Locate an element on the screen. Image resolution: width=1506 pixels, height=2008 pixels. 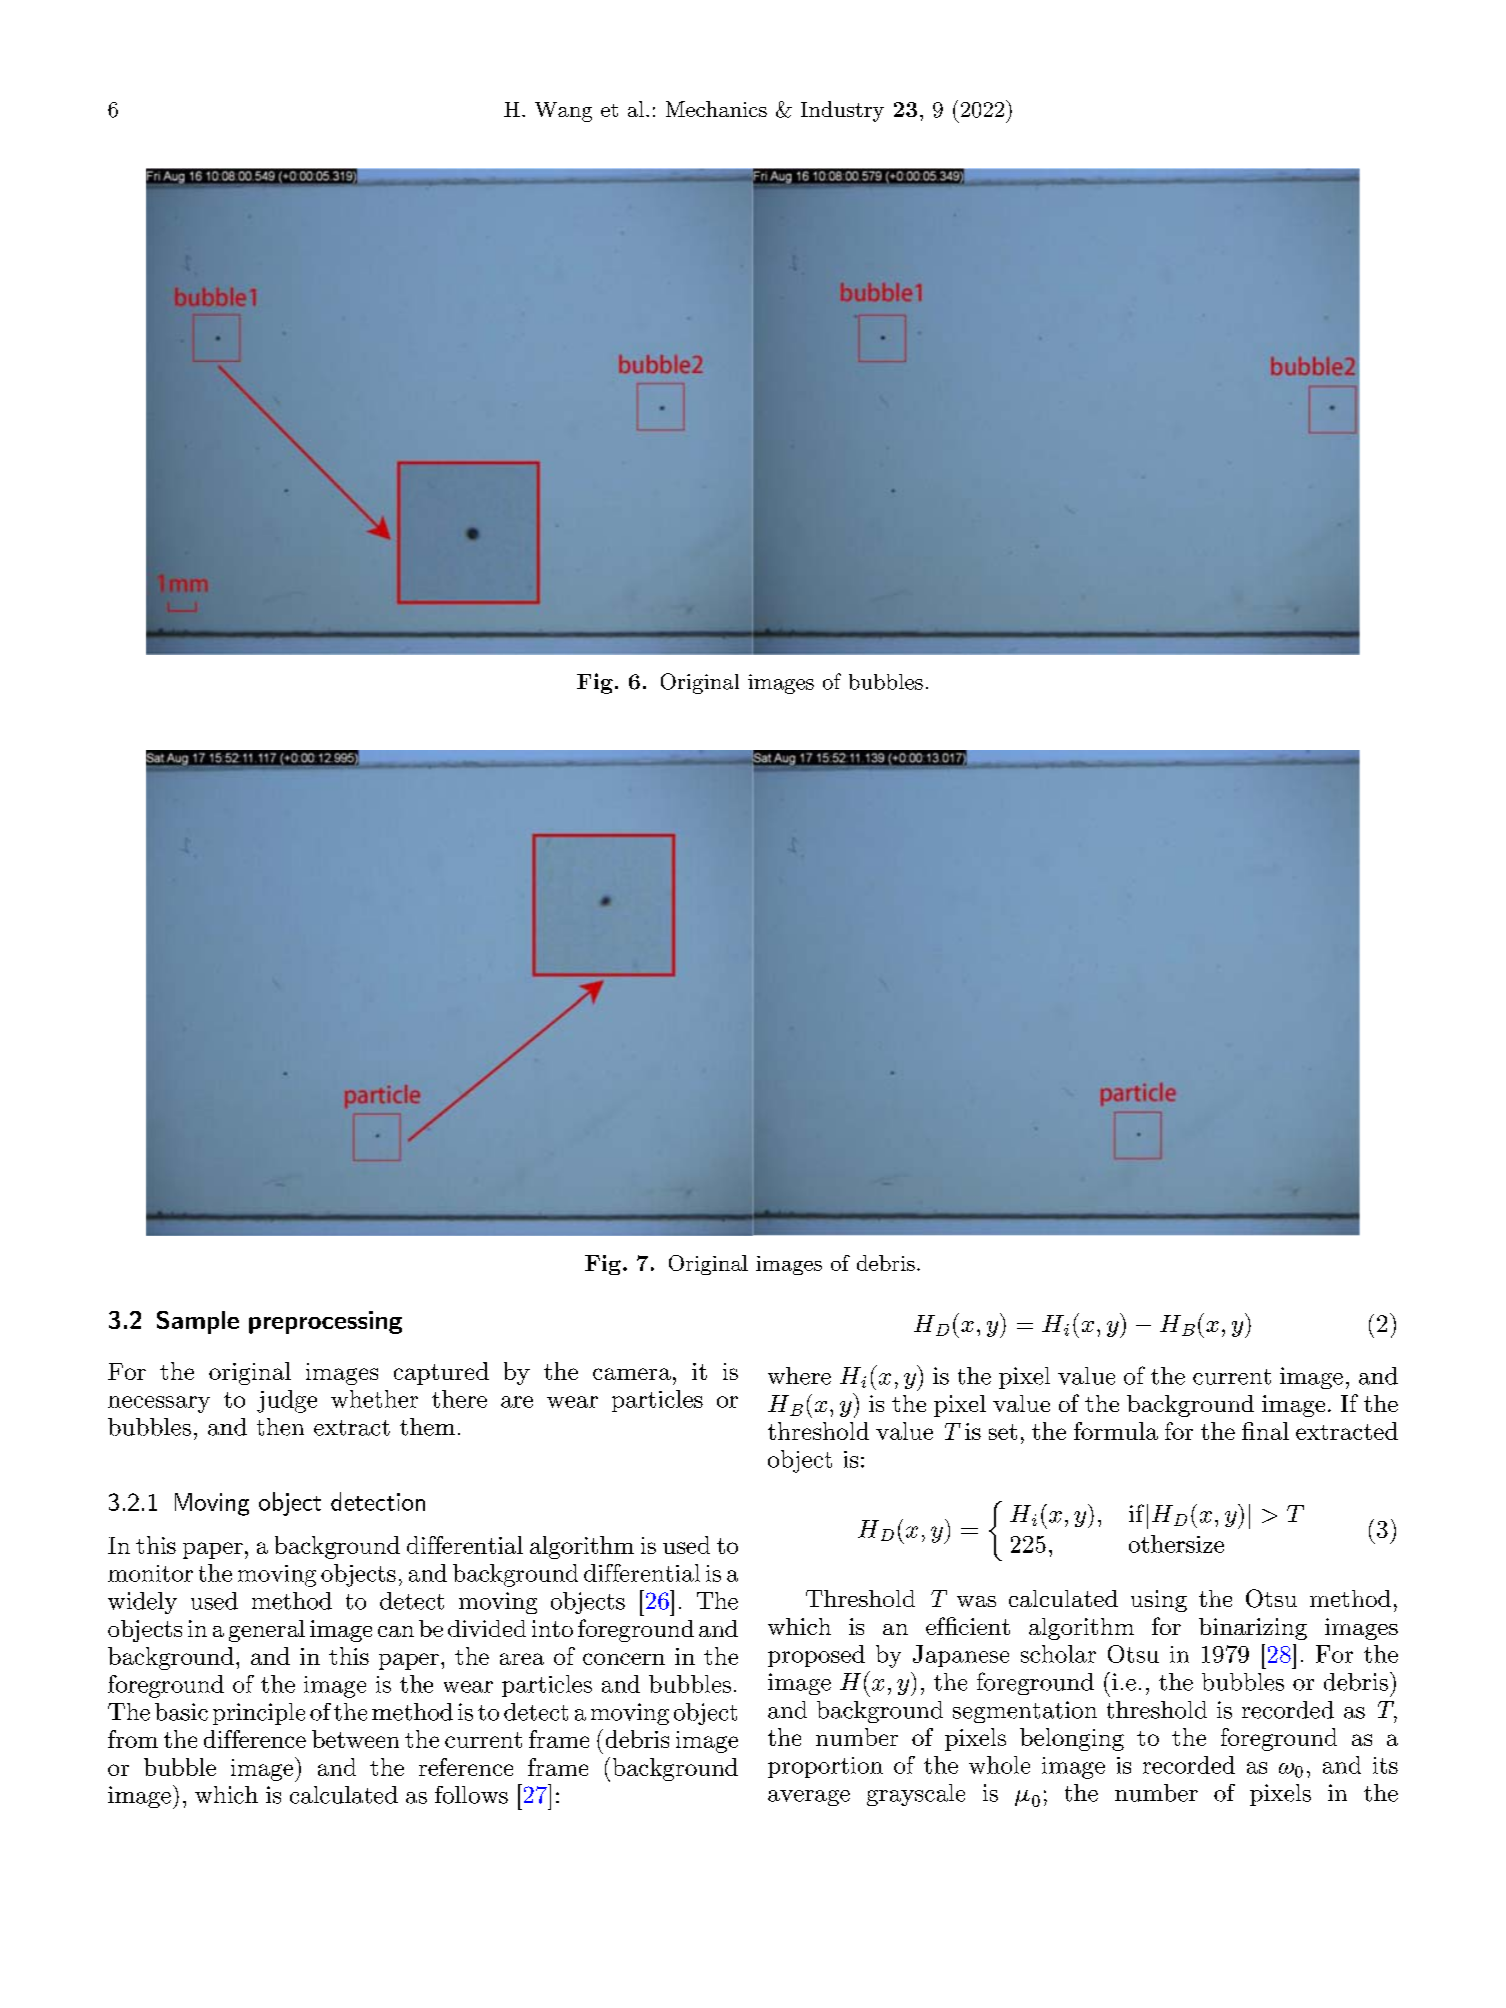
set is located at coordinates (1003, 1432).
